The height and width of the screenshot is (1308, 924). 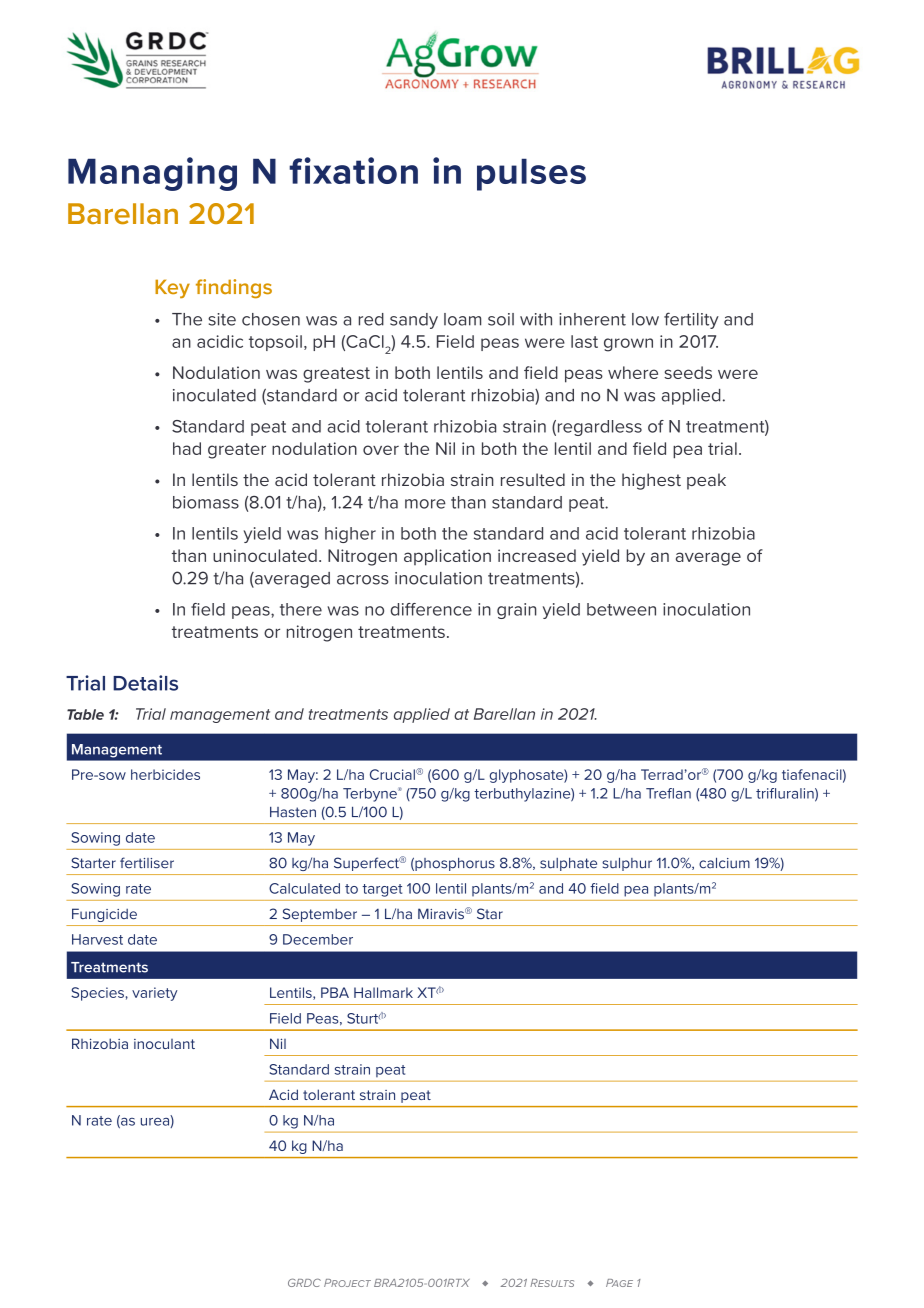 What do you see at coordinates (447, 557) in the screenshot?
I see `application` at bounding box center [447, 557].
